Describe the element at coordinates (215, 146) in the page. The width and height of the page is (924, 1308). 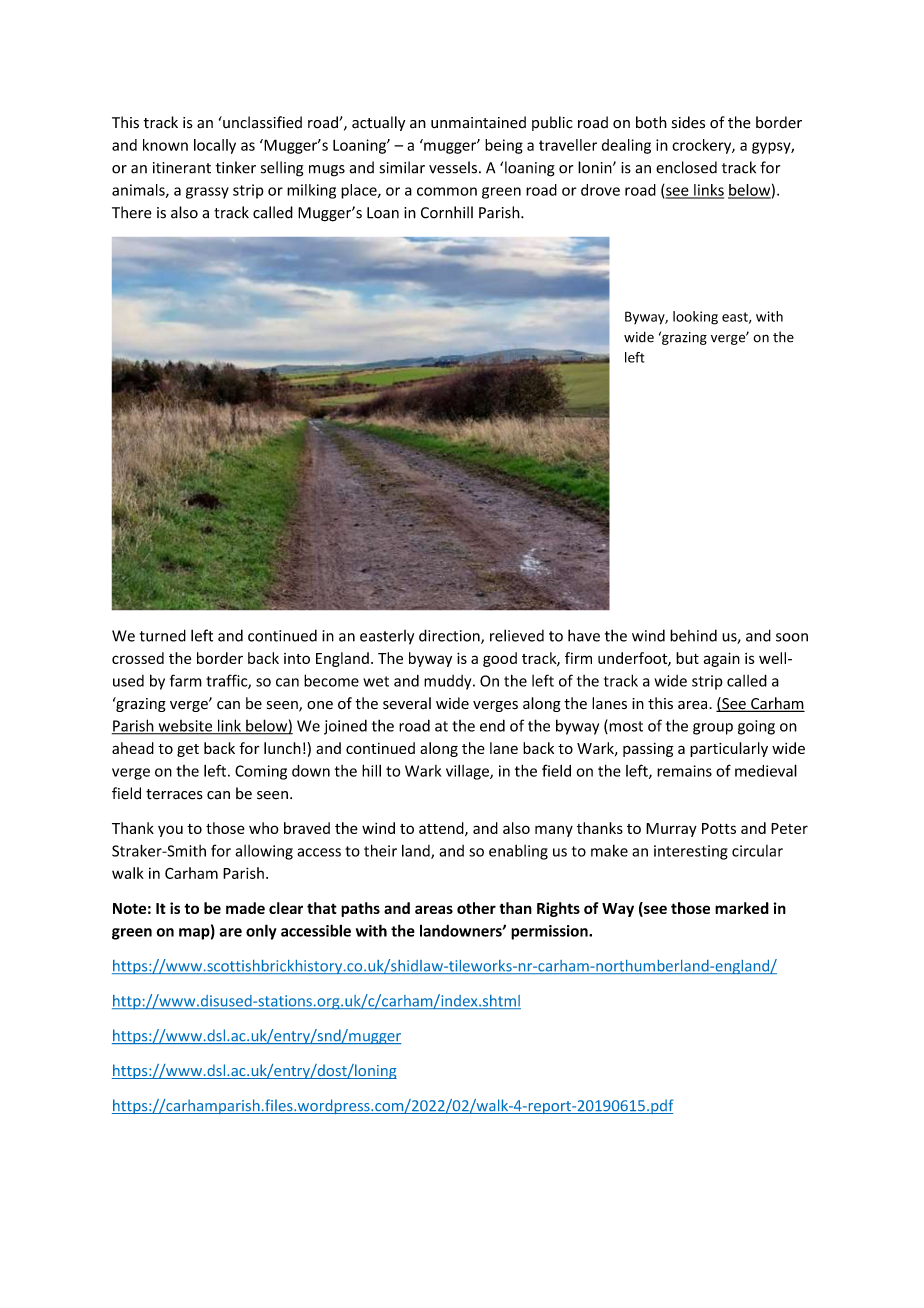
I see `locally` at that location.
